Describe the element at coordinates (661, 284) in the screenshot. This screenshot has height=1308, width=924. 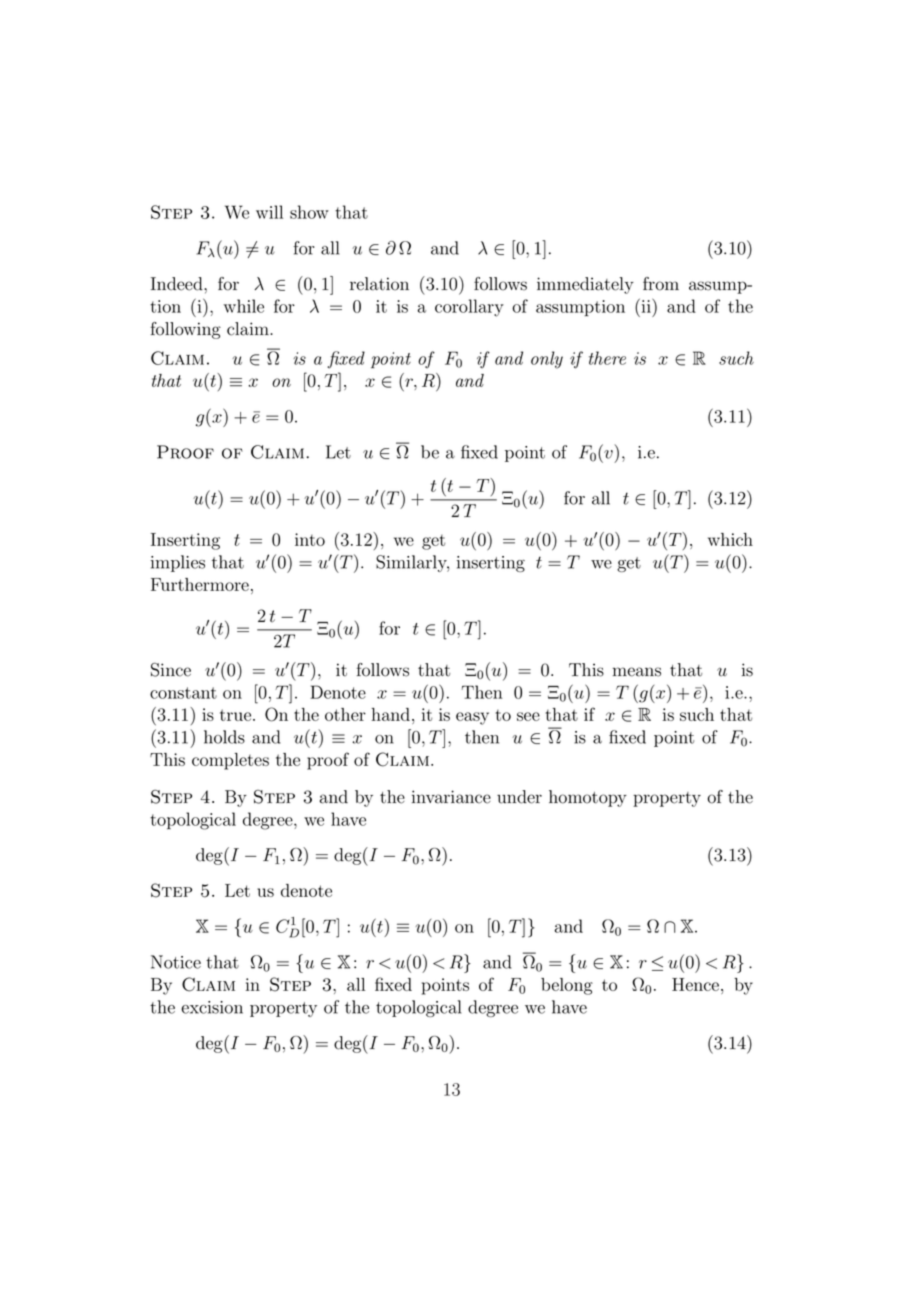
I see `from` at that location.
